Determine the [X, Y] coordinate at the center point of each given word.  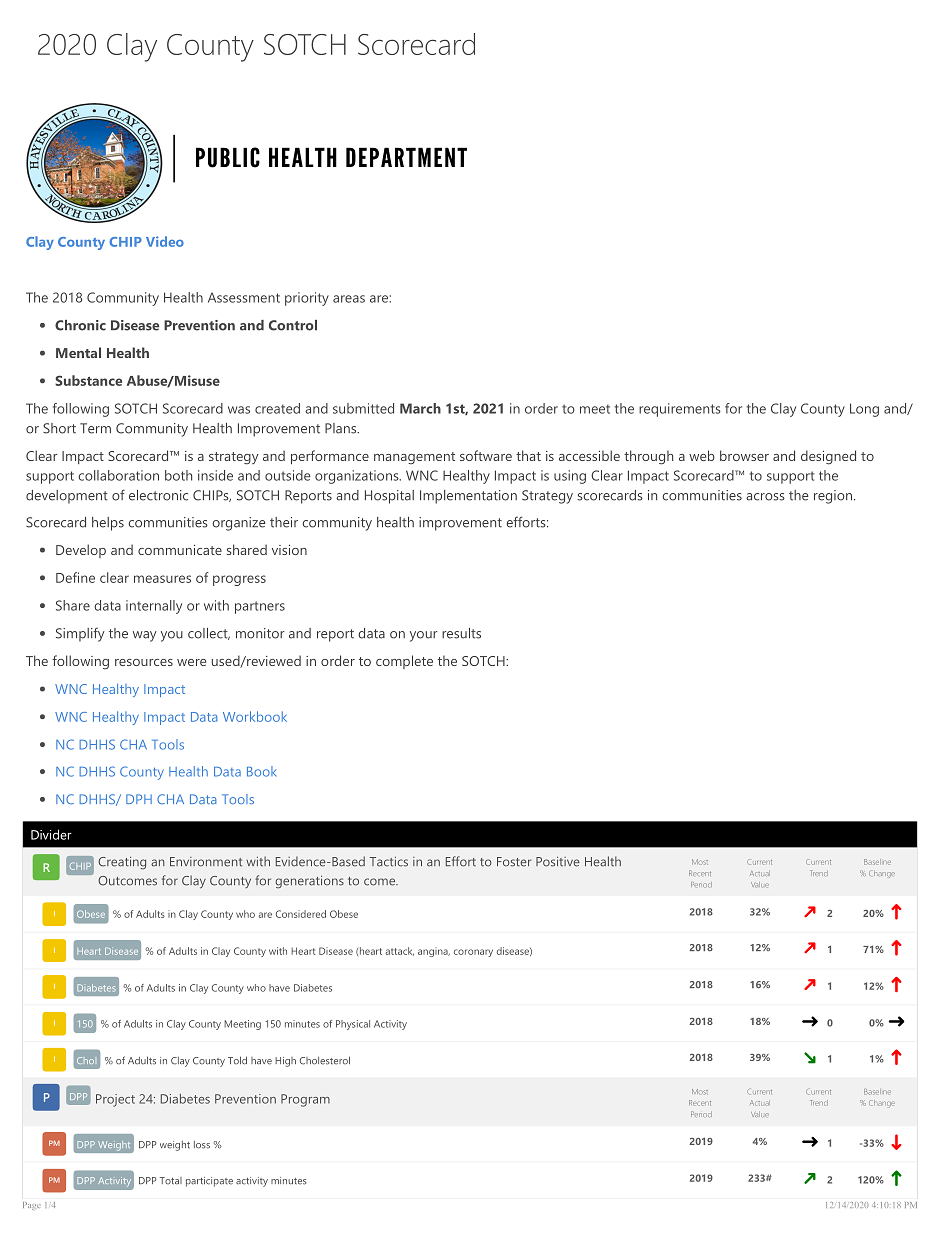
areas [349, 299]
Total [171, 1181]
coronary [473, 953]
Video [165, 241]
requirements [680, 410]
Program [305, 1100]
